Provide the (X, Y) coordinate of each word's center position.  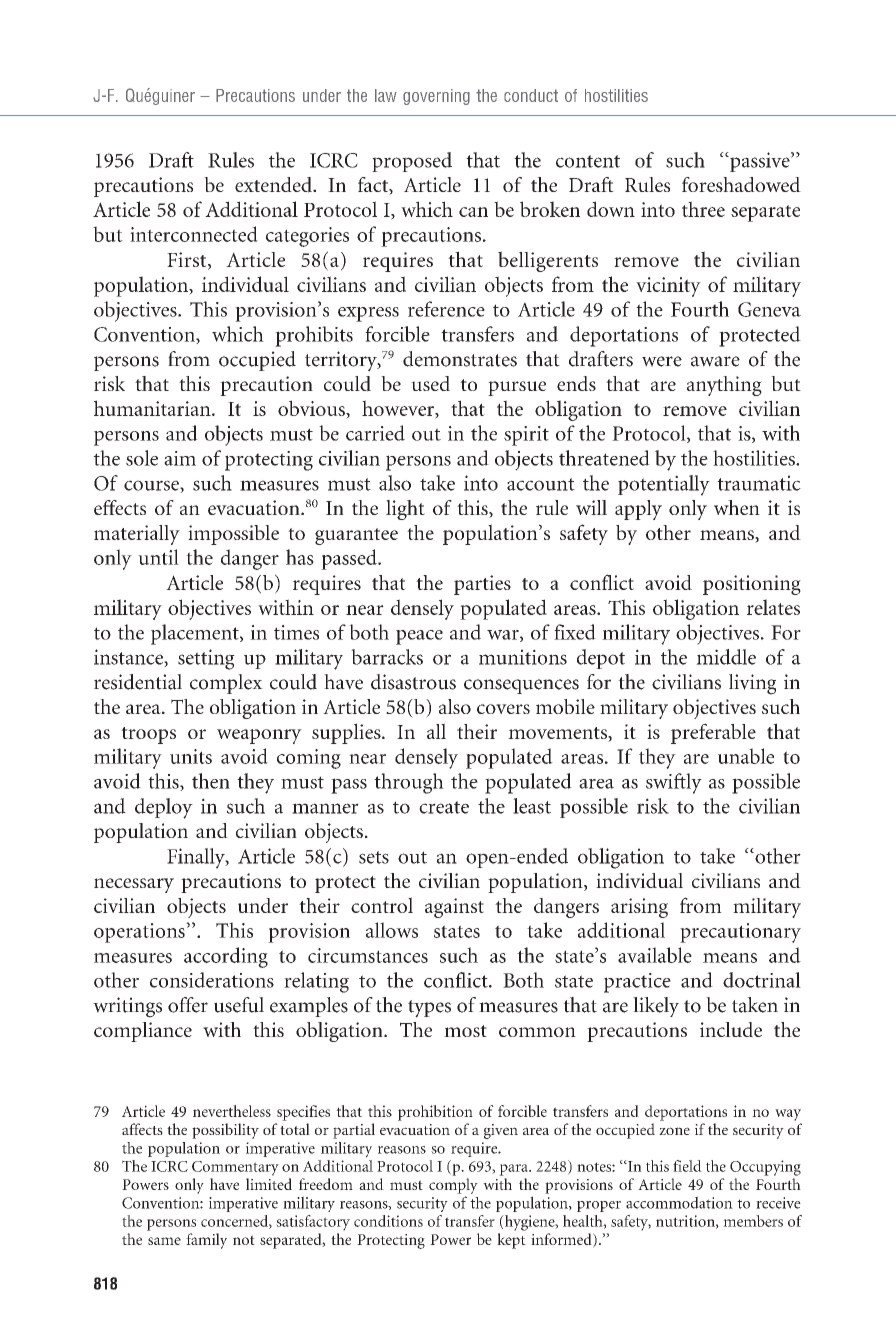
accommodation (679, 1202)
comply (453, 1186)
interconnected (194, 234)
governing (436, 97)
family (206, 1241)
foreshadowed (741, 184)
